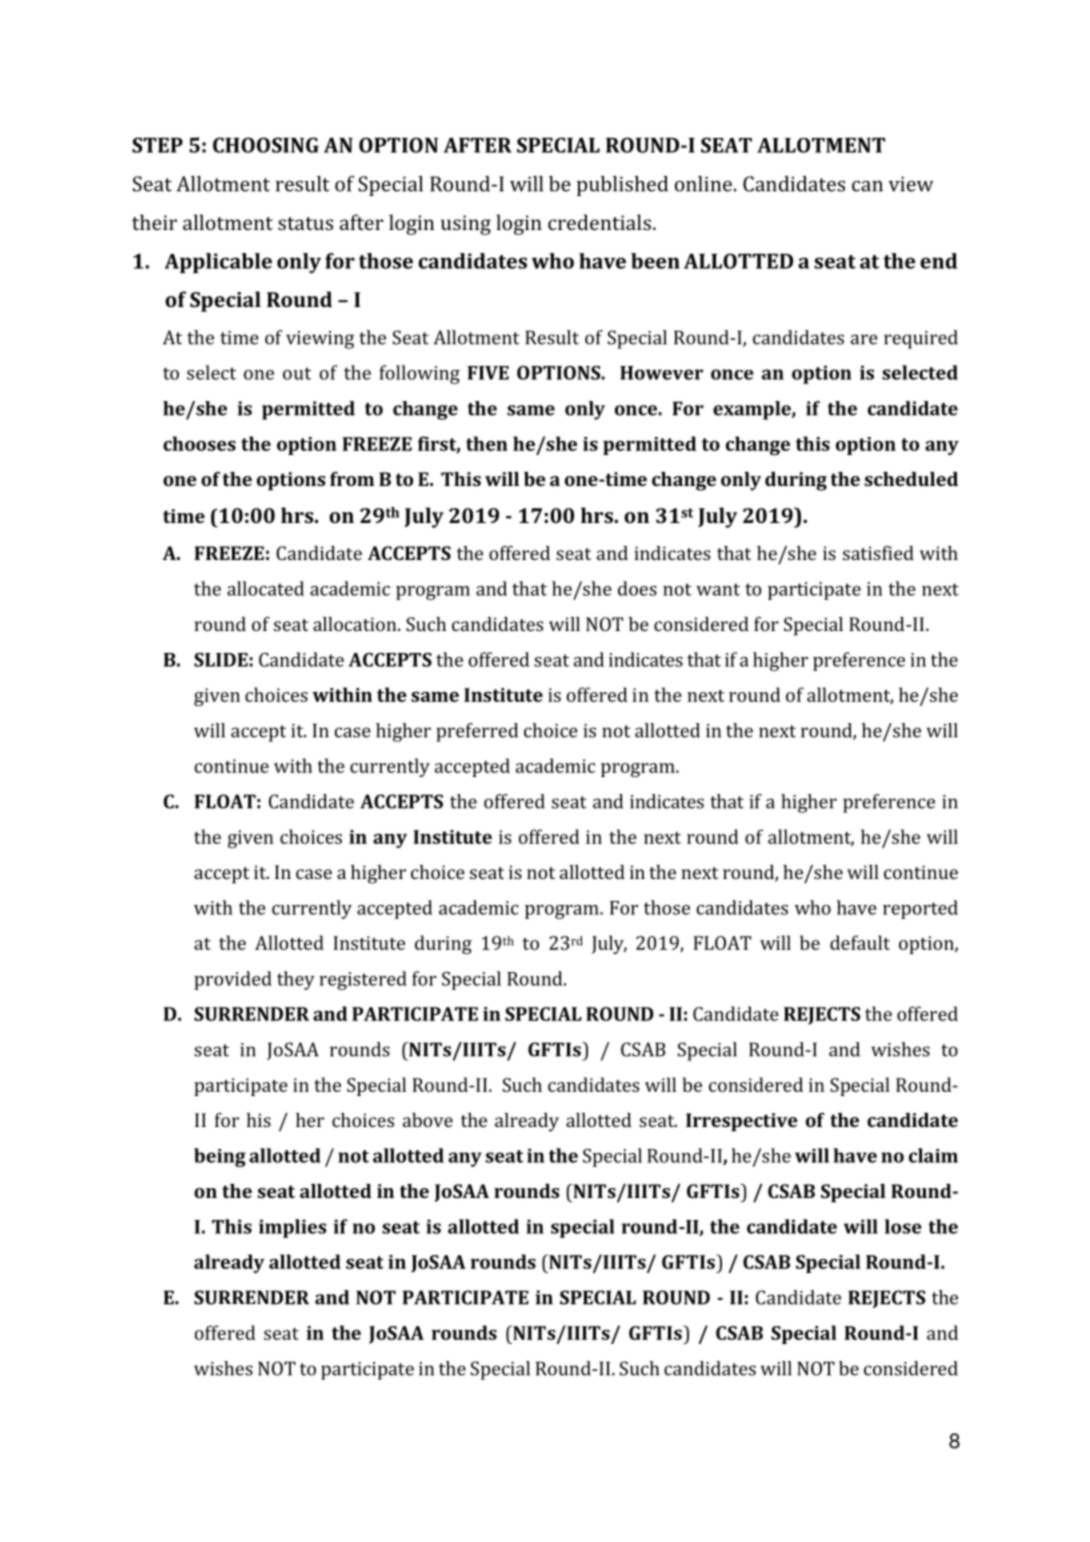  I want to click on published, so click(622, 186).
